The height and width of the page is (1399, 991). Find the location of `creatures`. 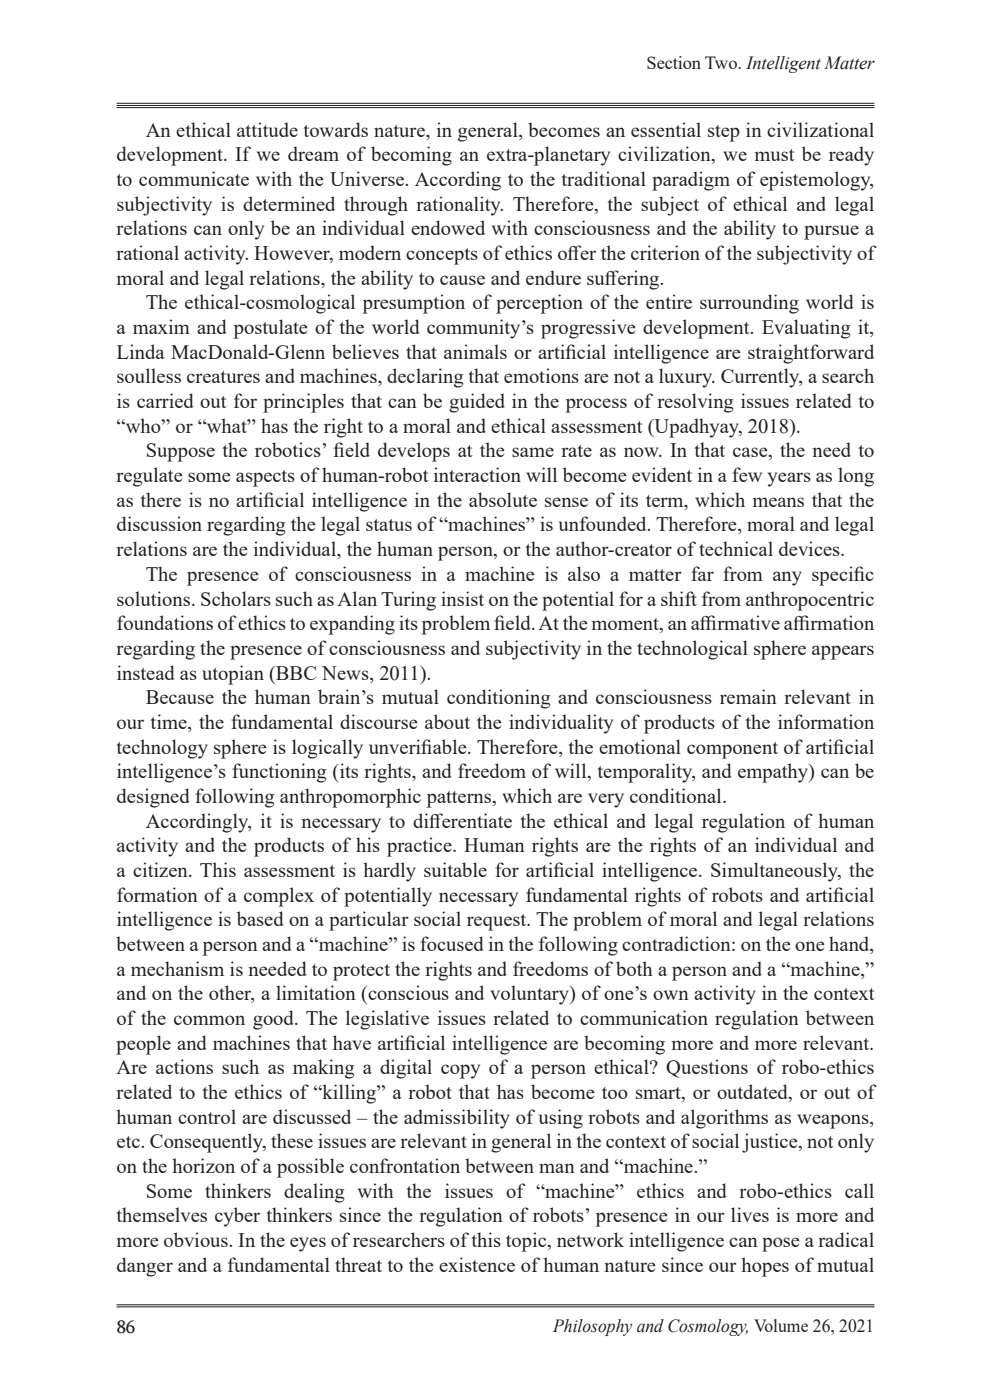

creatures is located at coordinates (223, 377).
